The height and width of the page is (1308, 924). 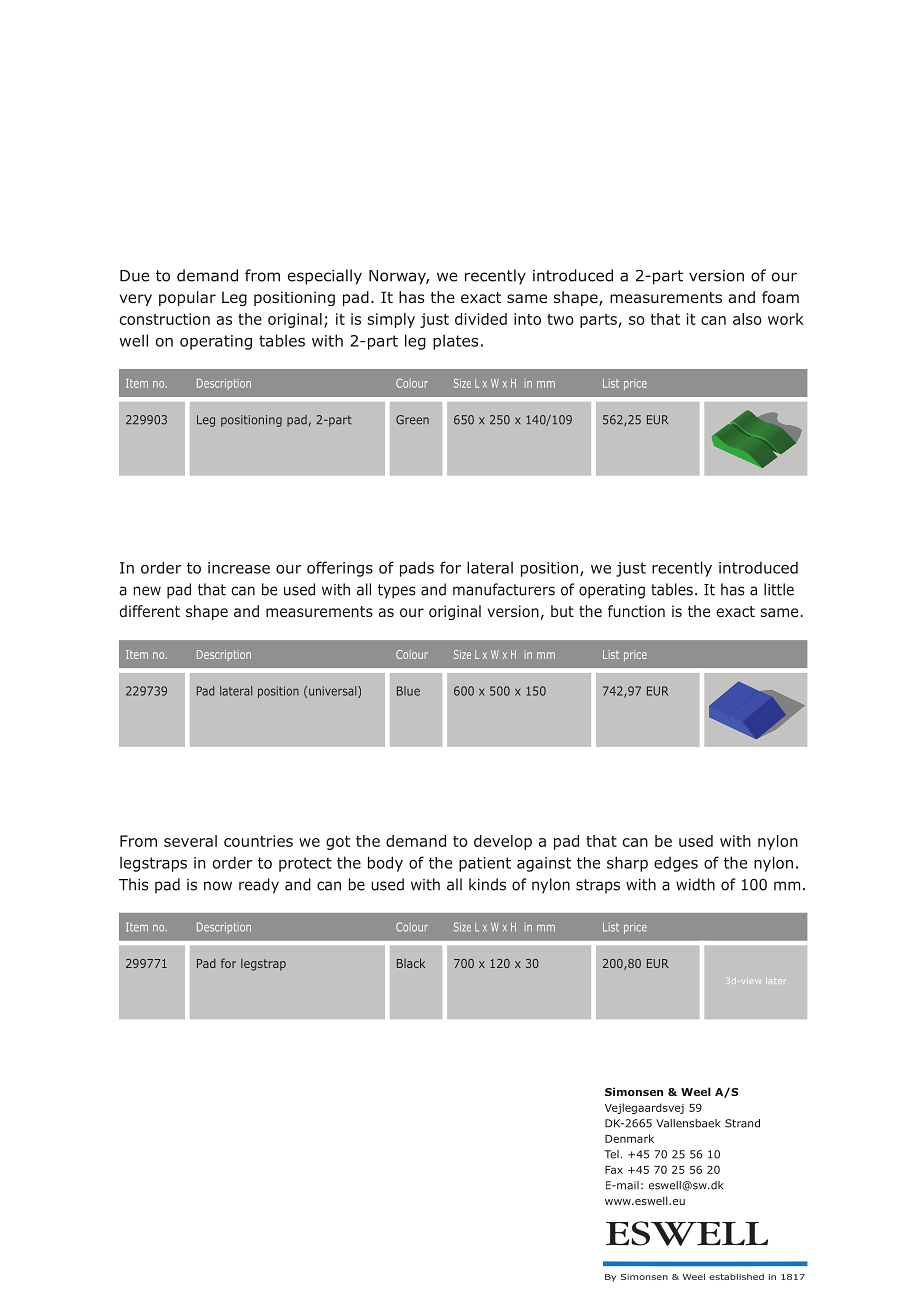 I want to click on Blue, so click(x=408, y=691).
